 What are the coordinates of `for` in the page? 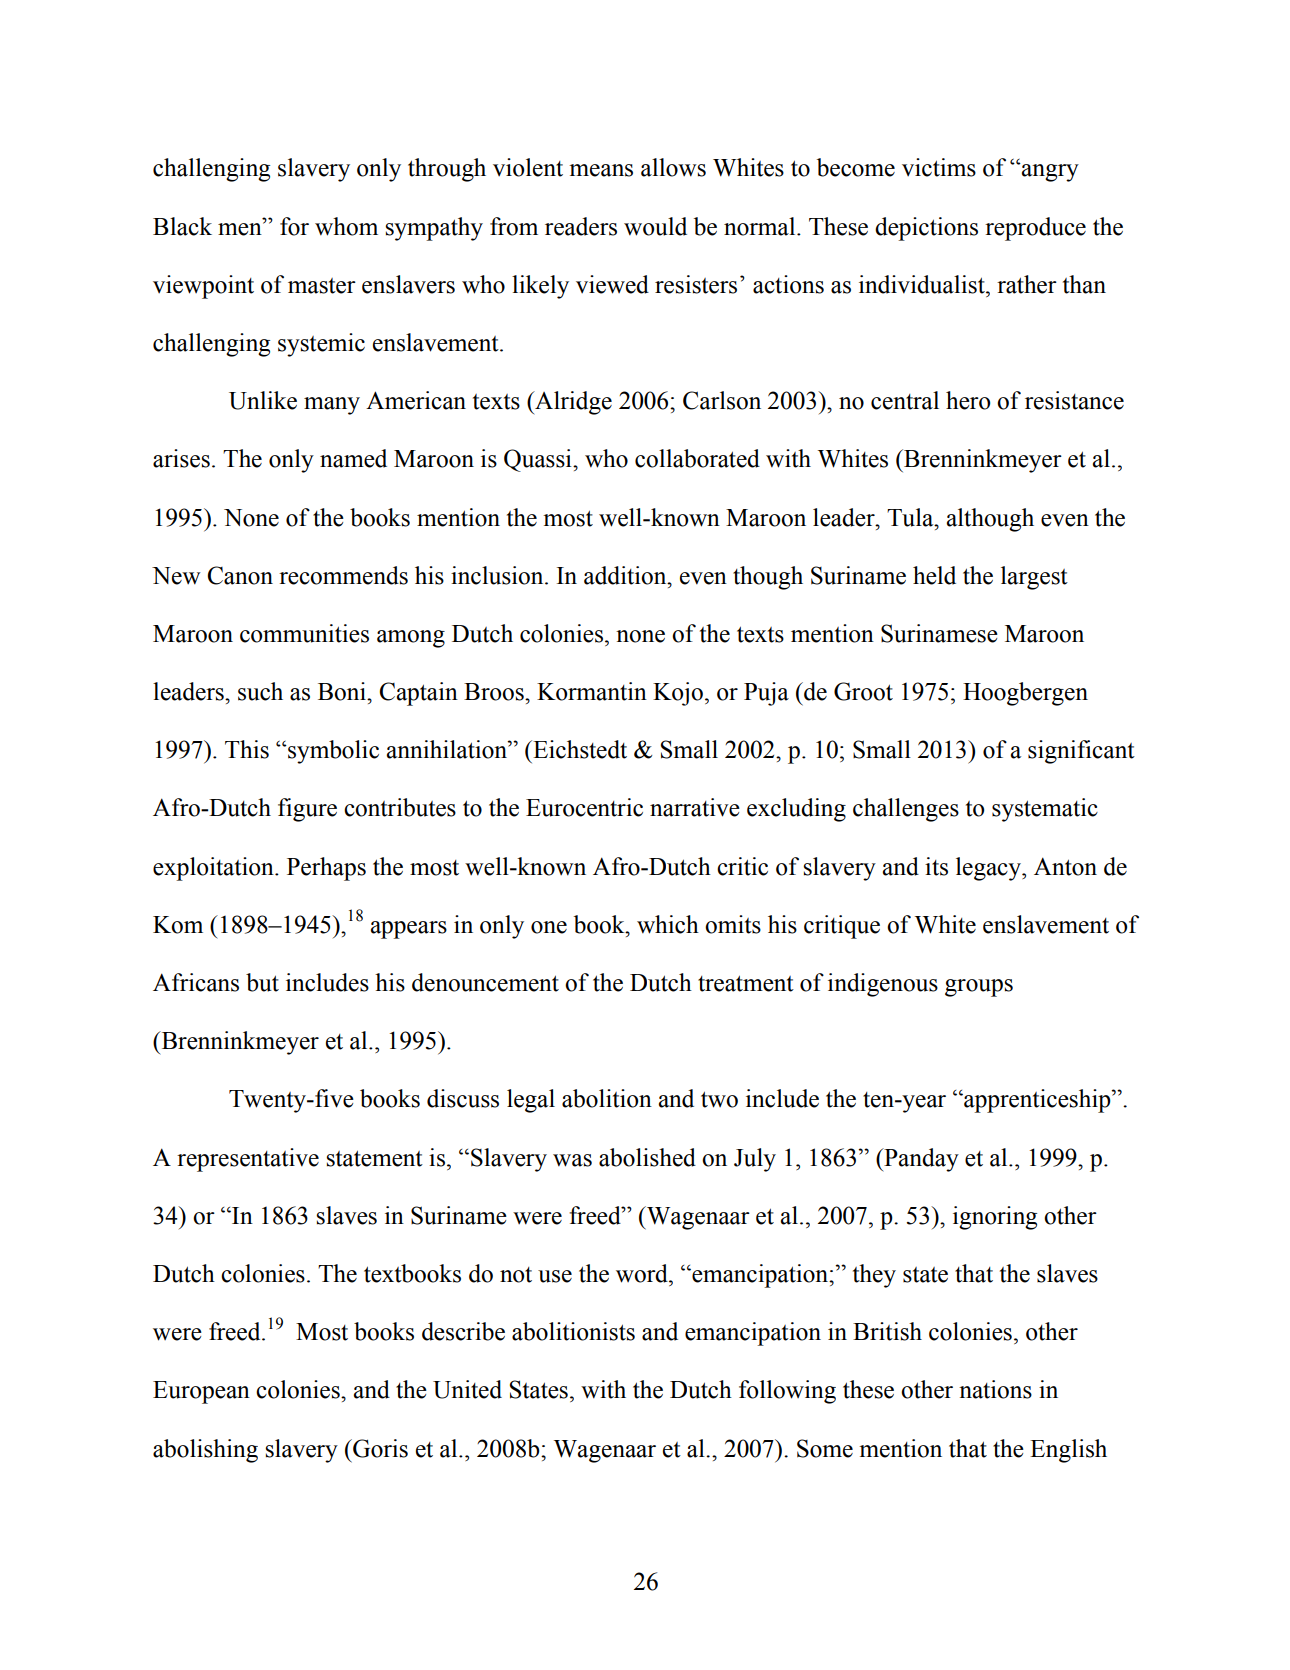 It's located at (294, 226).
